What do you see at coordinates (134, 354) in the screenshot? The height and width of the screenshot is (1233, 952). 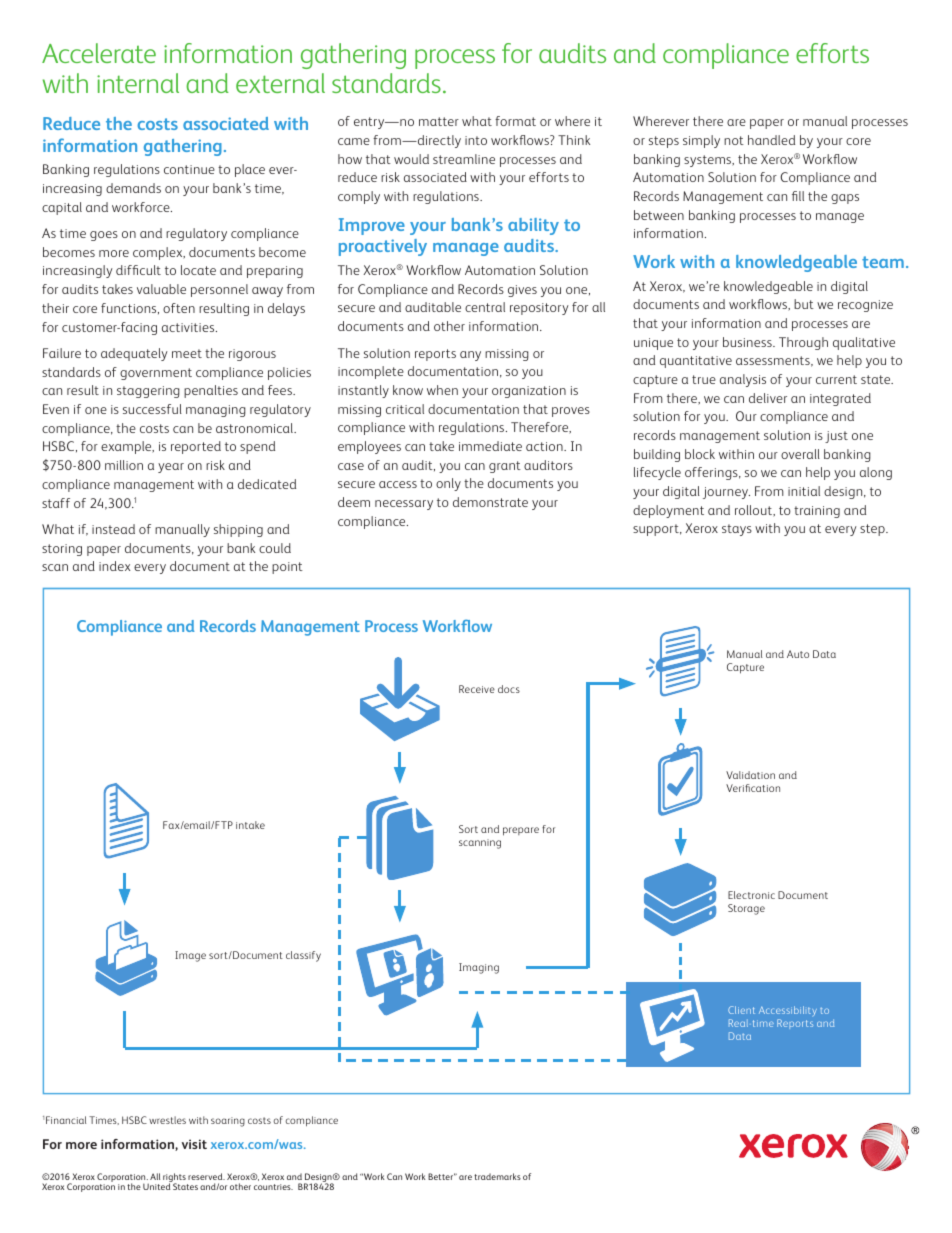 I see `adequately` at bounding box center [134, 354].
